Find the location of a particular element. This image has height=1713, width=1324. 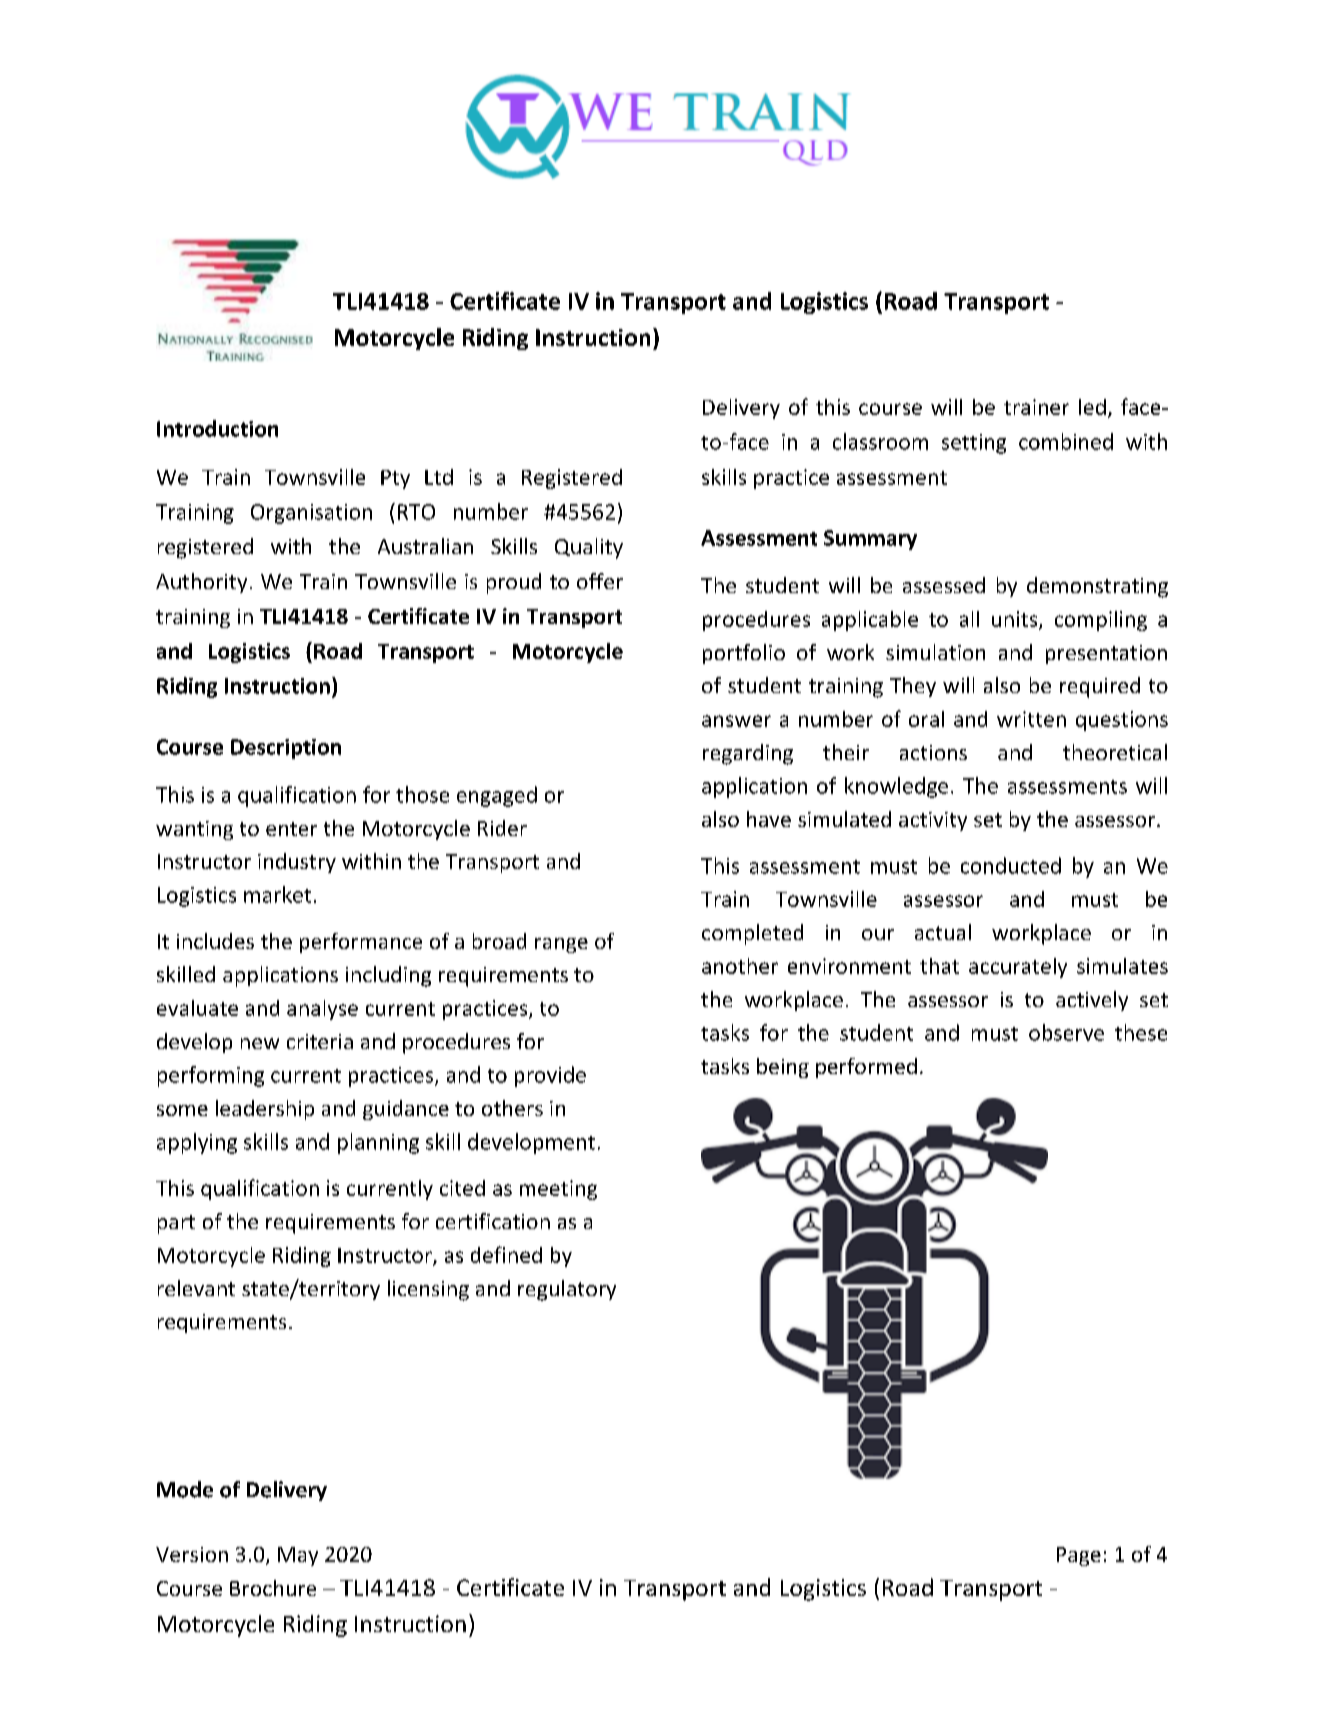

Quality is located at coordinates (589, 548).
